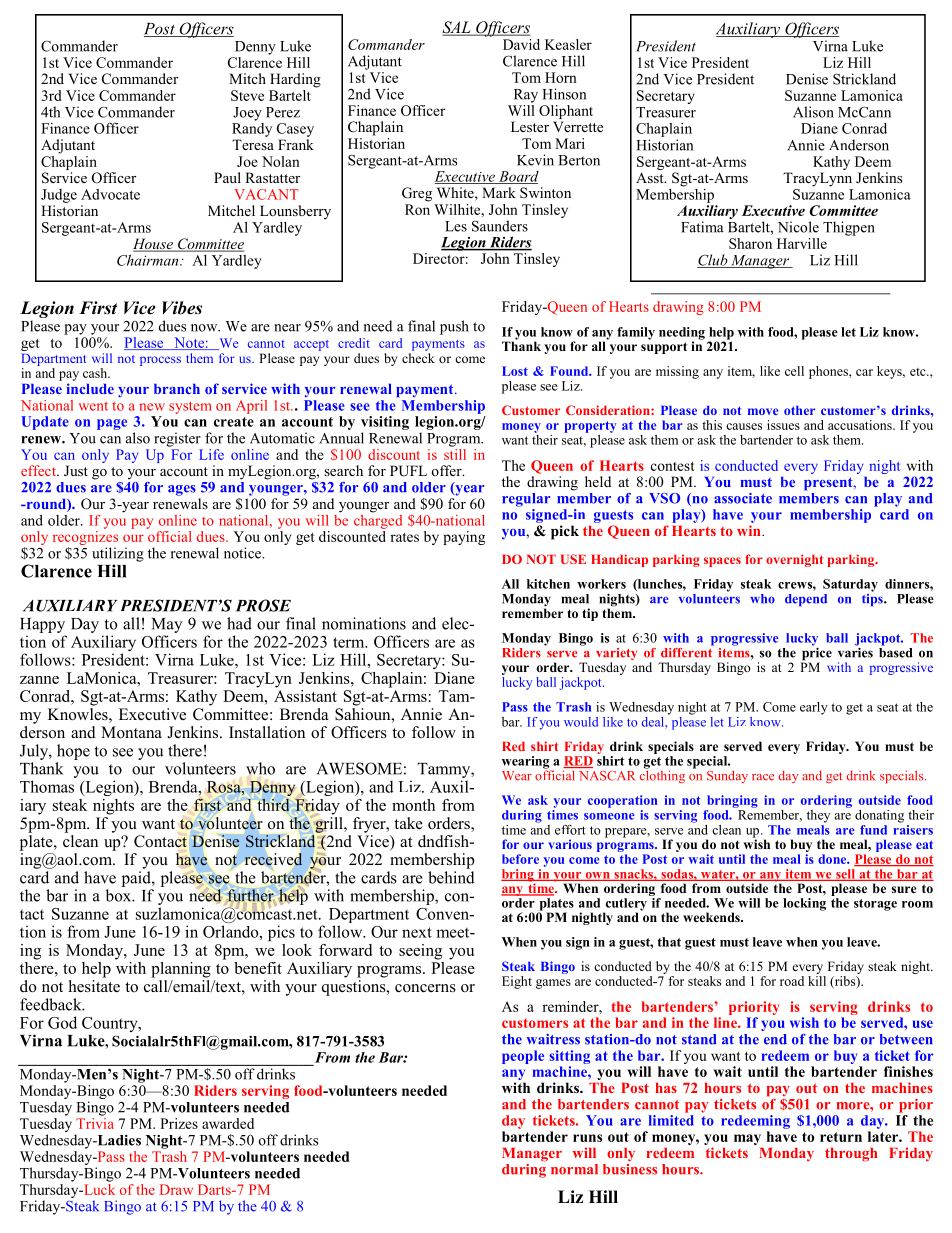  Describe the element at coordinates (247, 95) in the image. I see `Steve` at that location.
